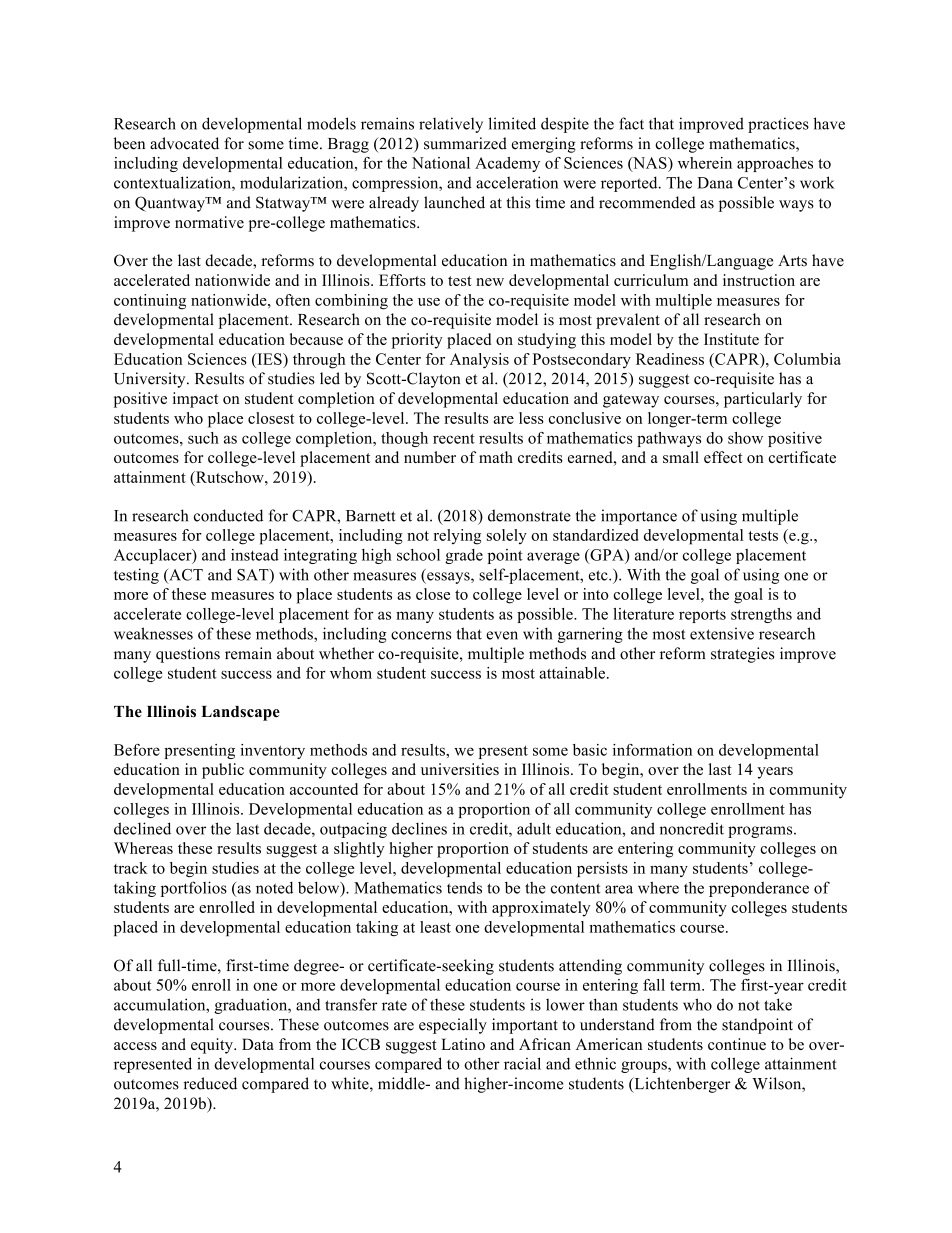 Image resolution: width=952 pixels, height=1233 pixels. I want to click on relying, so click(457, 537).
